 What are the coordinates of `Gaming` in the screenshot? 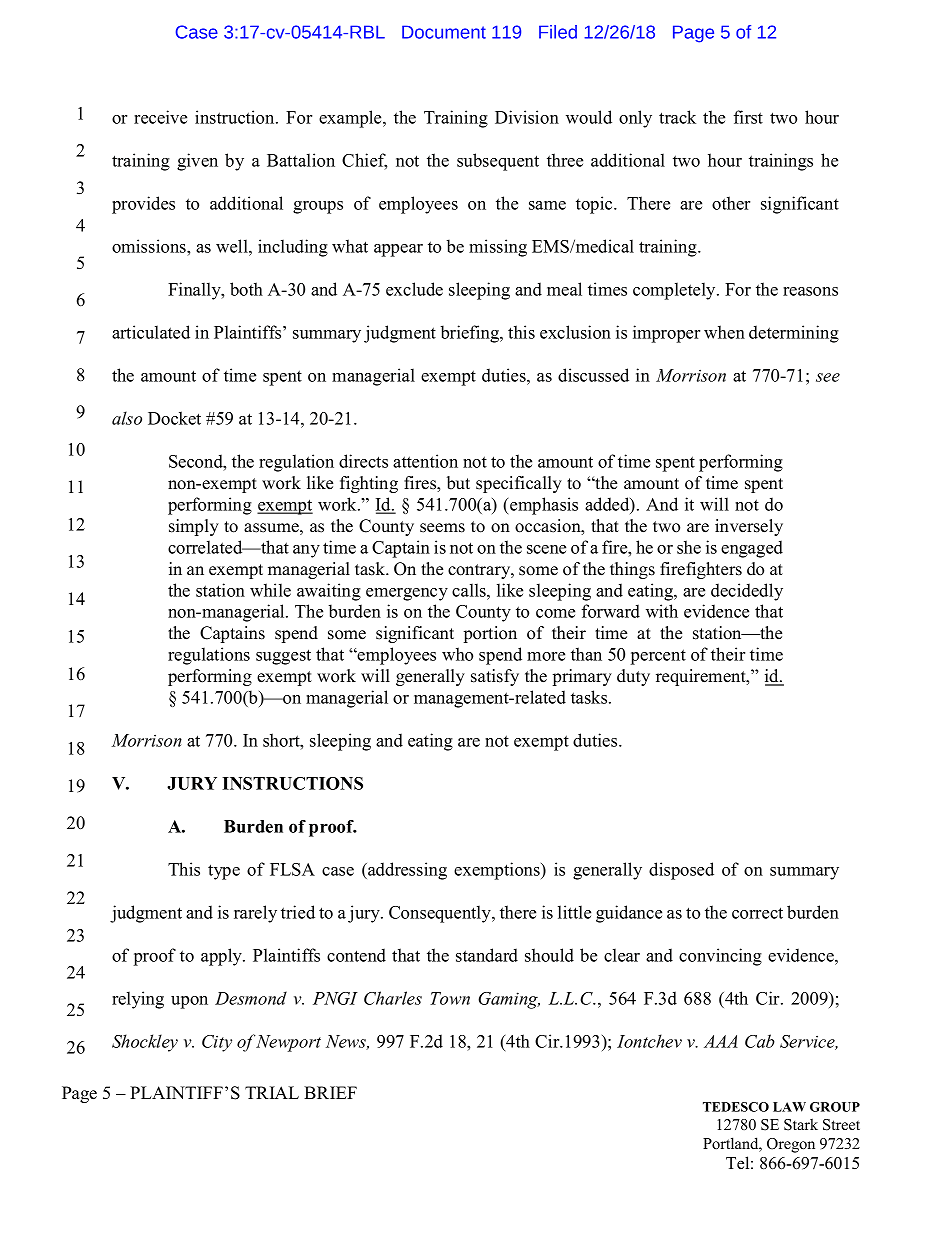 It's located at (509, 1000).
